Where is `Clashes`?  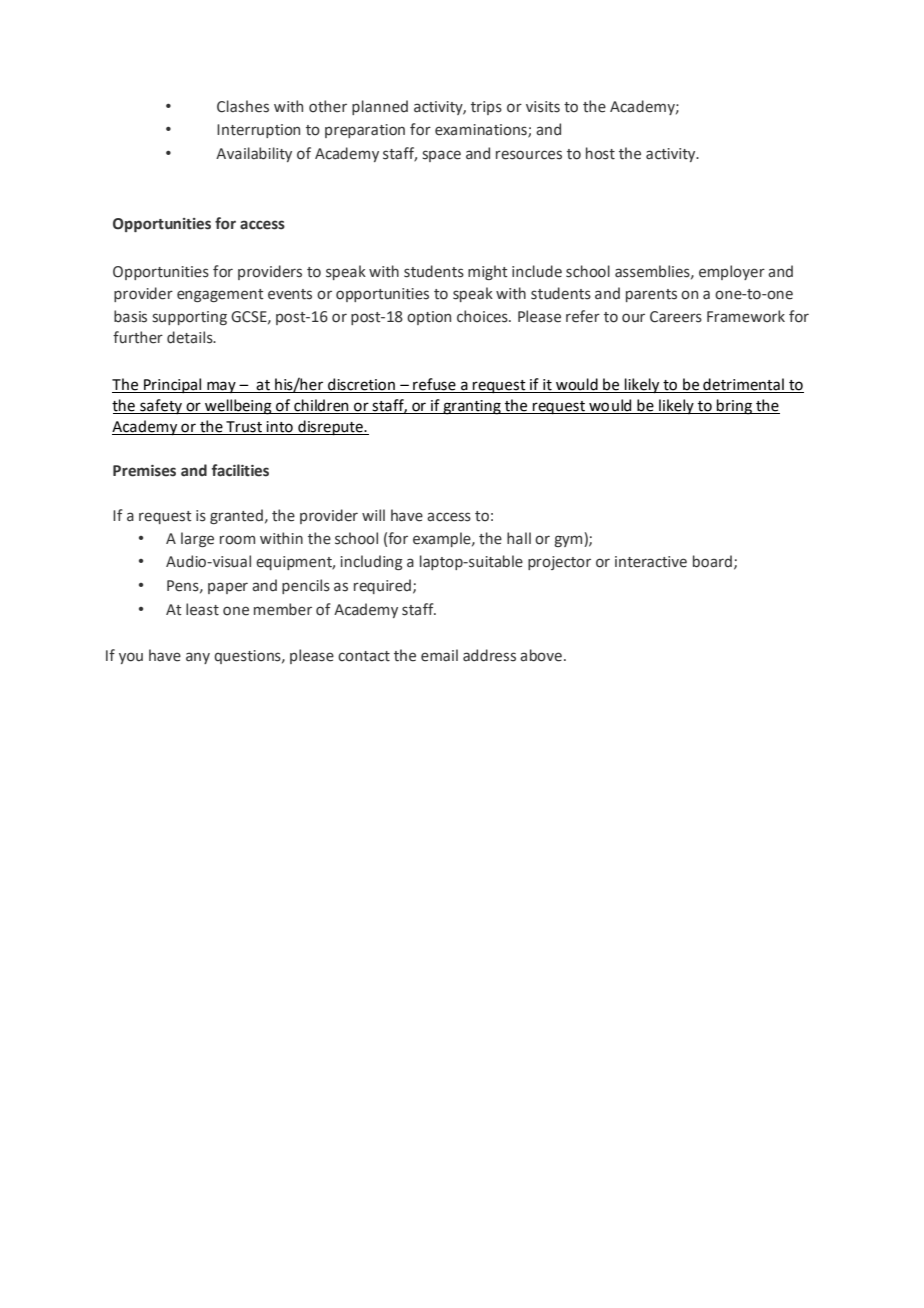
Clashes is located at coordinates (243, 106).
